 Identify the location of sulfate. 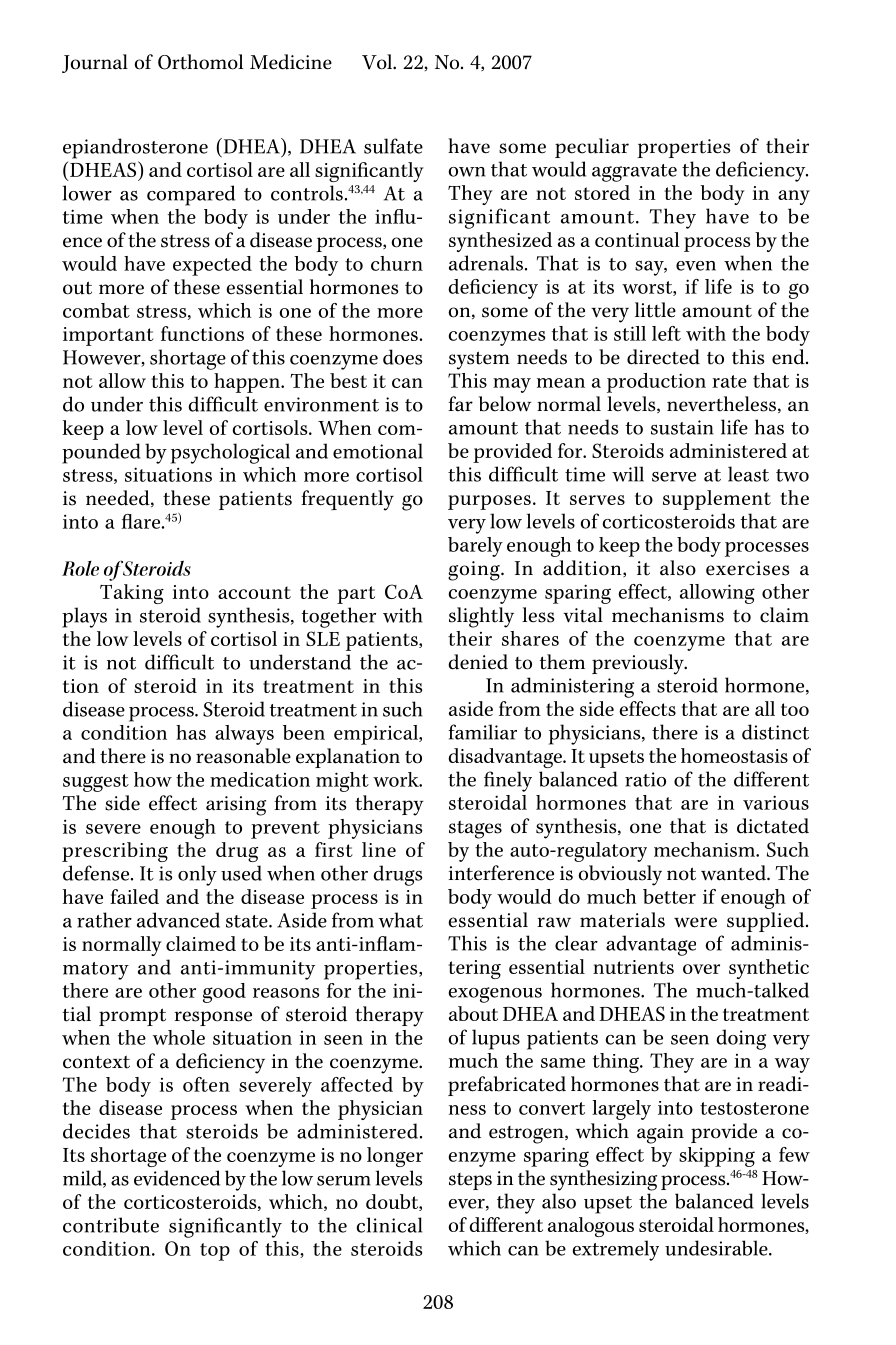
(393, 146).
